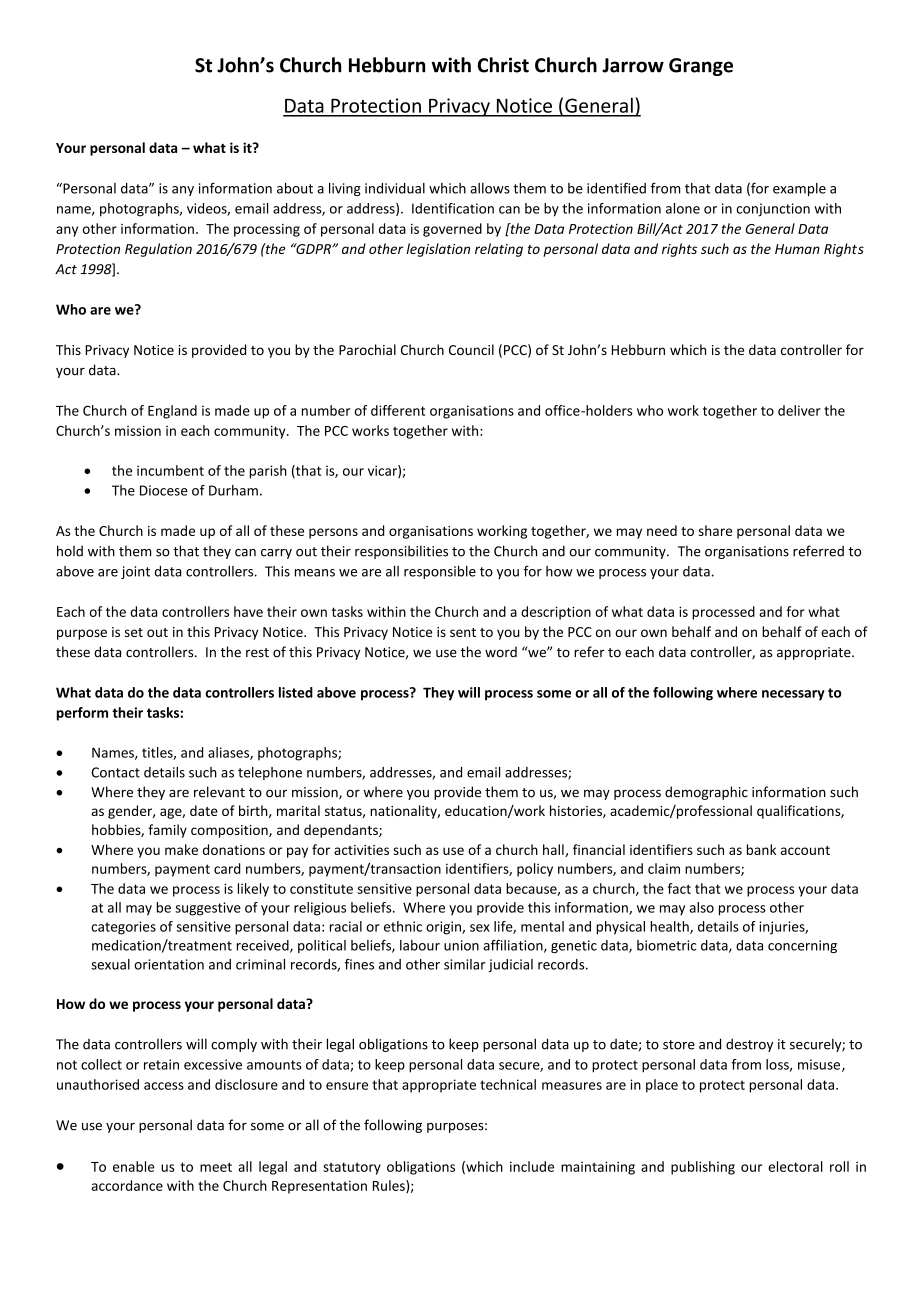  Describe the element at coordinates (706, 793) in the screenshot. I see `demographic` at that location.
